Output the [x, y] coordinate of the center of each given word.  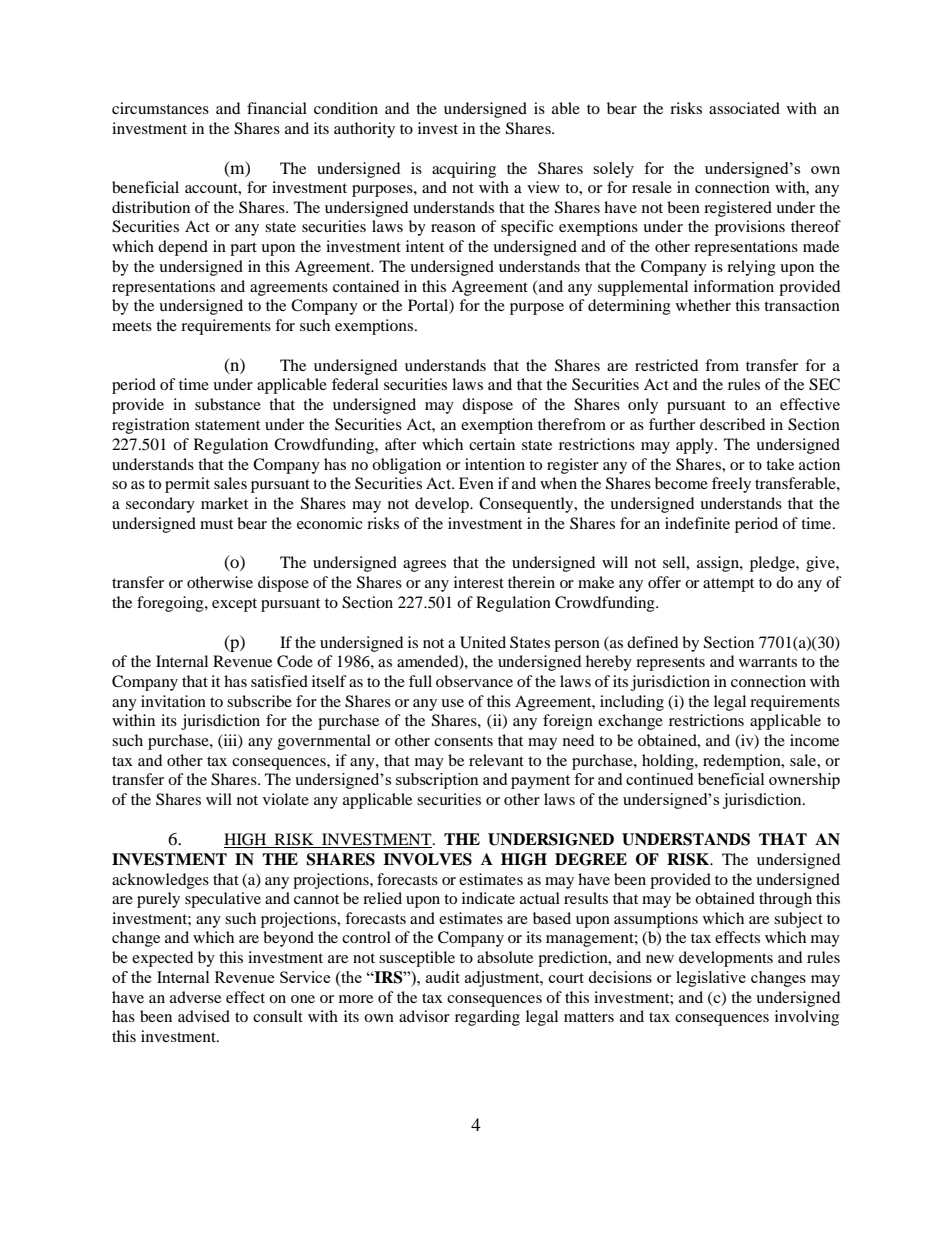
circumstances [160, 108]
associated [744, 108]
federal [355, 384]
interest [479, 582]
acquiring [464, 170]
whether [703, 305]
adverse [195, 997]
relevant [496, 760]
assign [719, 564]
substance [228, 404]
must [216, 524]
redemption [743, 762]
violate [286, 799]
